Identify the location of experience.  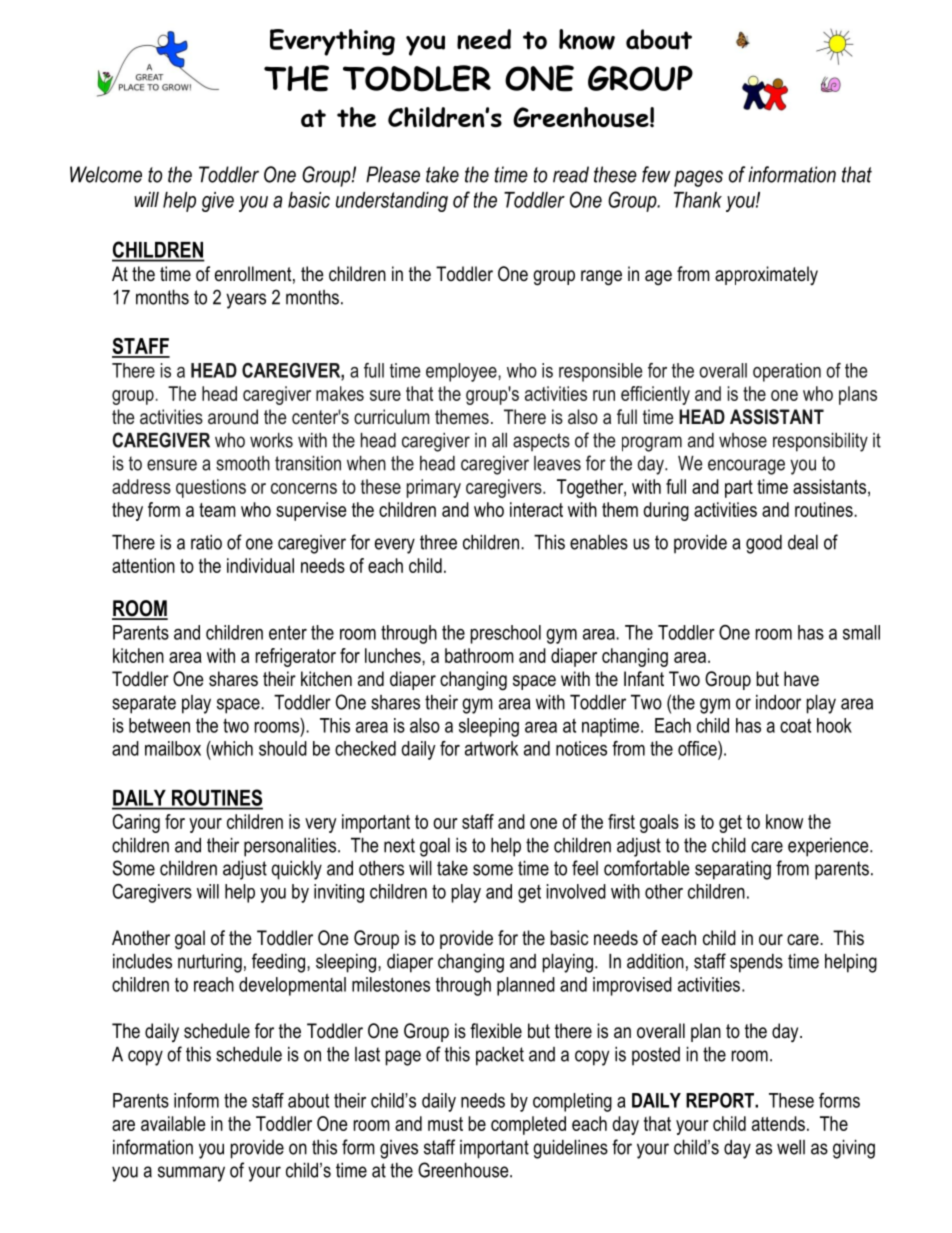
(829, 847).
